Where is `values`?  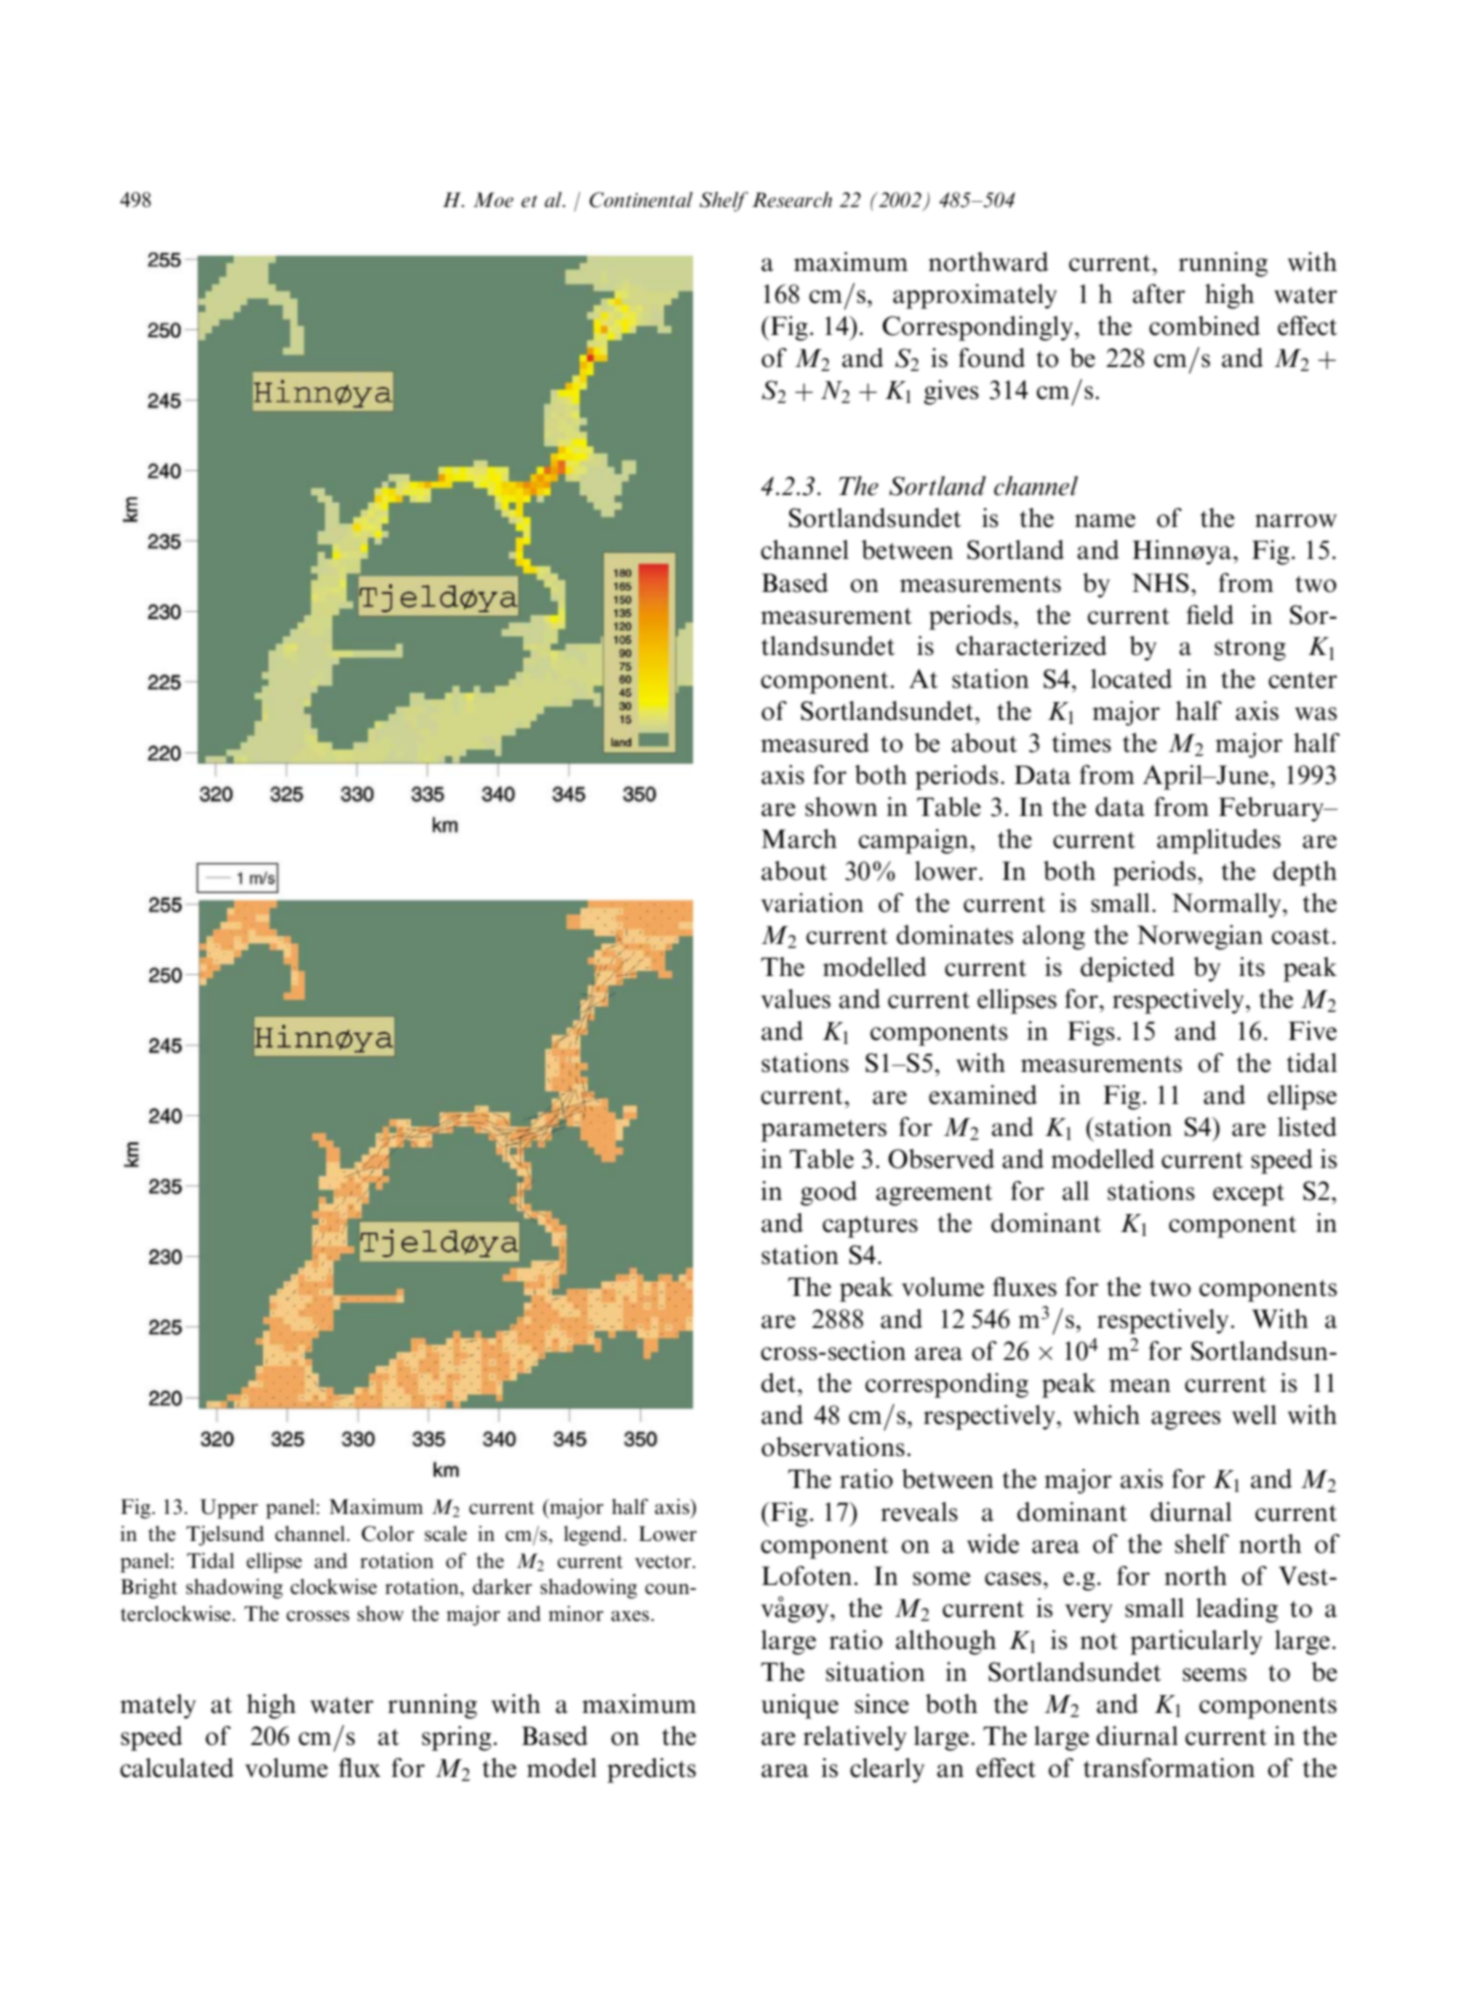 values is located at coordinates (796, 999).
